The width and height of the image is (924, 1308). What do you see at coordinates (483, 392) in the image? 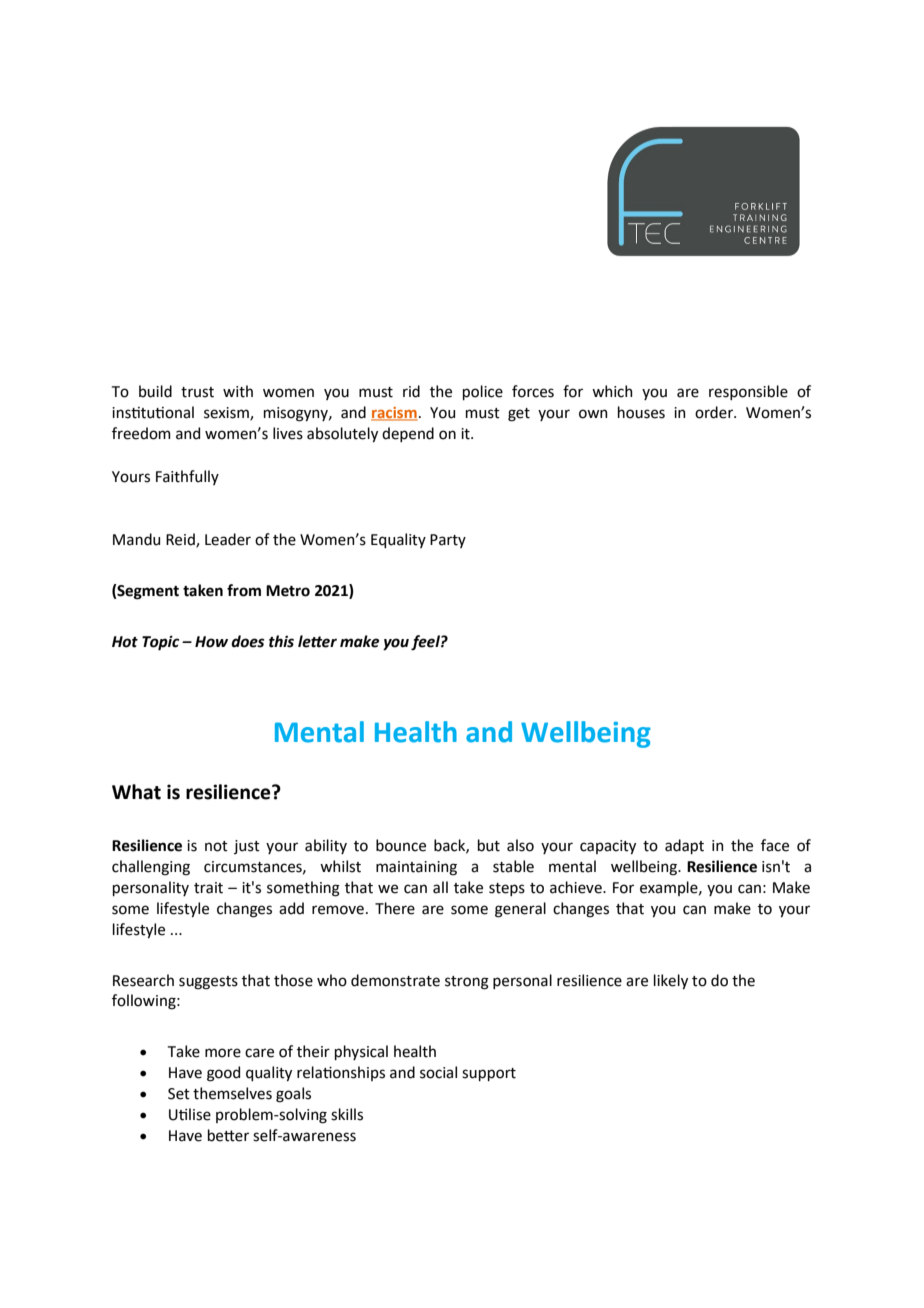
I see `police` at bounding box center [483, 392].
